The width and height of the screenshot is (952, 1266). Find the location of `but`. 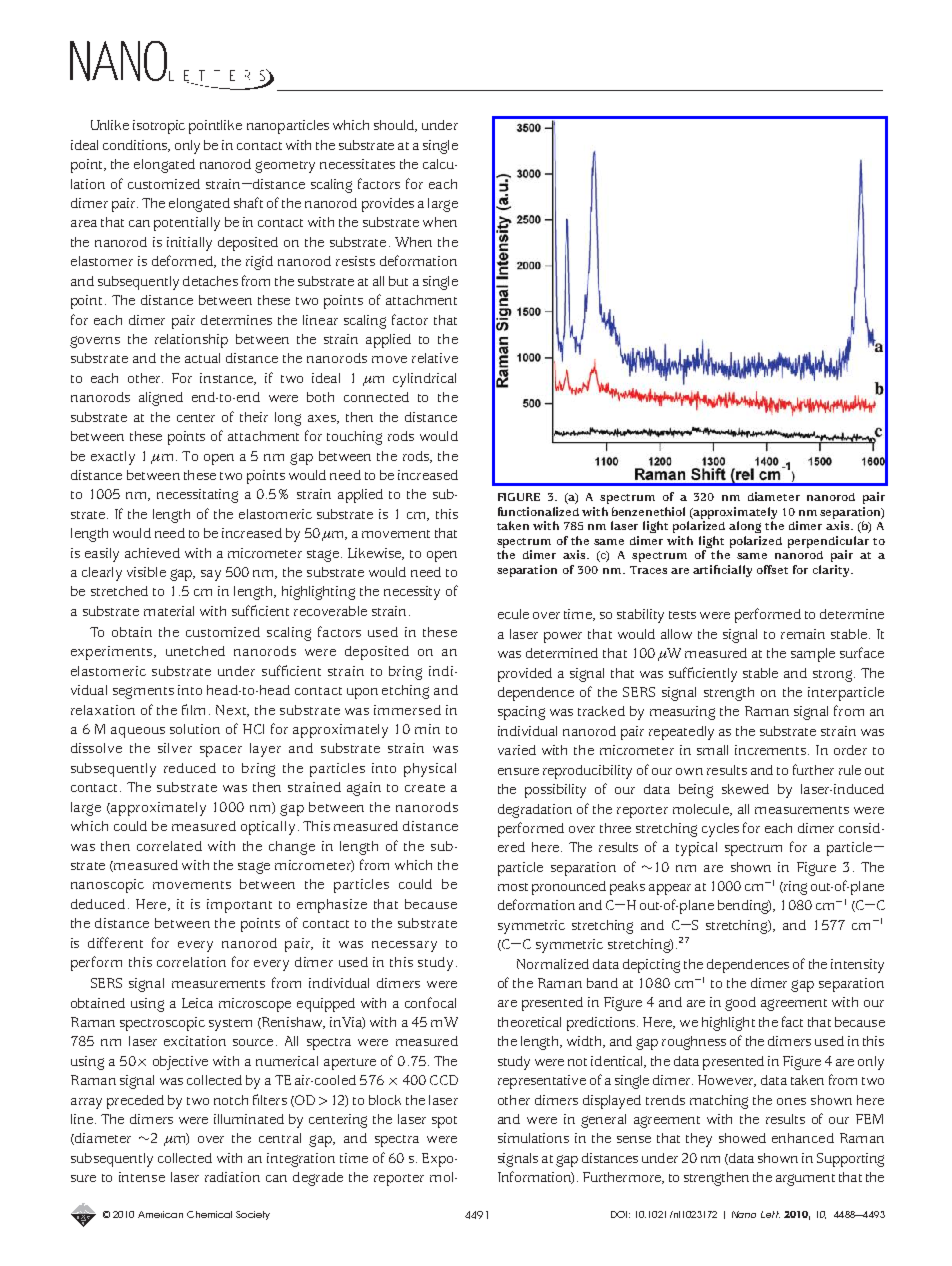

but is located at coordinates (398, 281).
